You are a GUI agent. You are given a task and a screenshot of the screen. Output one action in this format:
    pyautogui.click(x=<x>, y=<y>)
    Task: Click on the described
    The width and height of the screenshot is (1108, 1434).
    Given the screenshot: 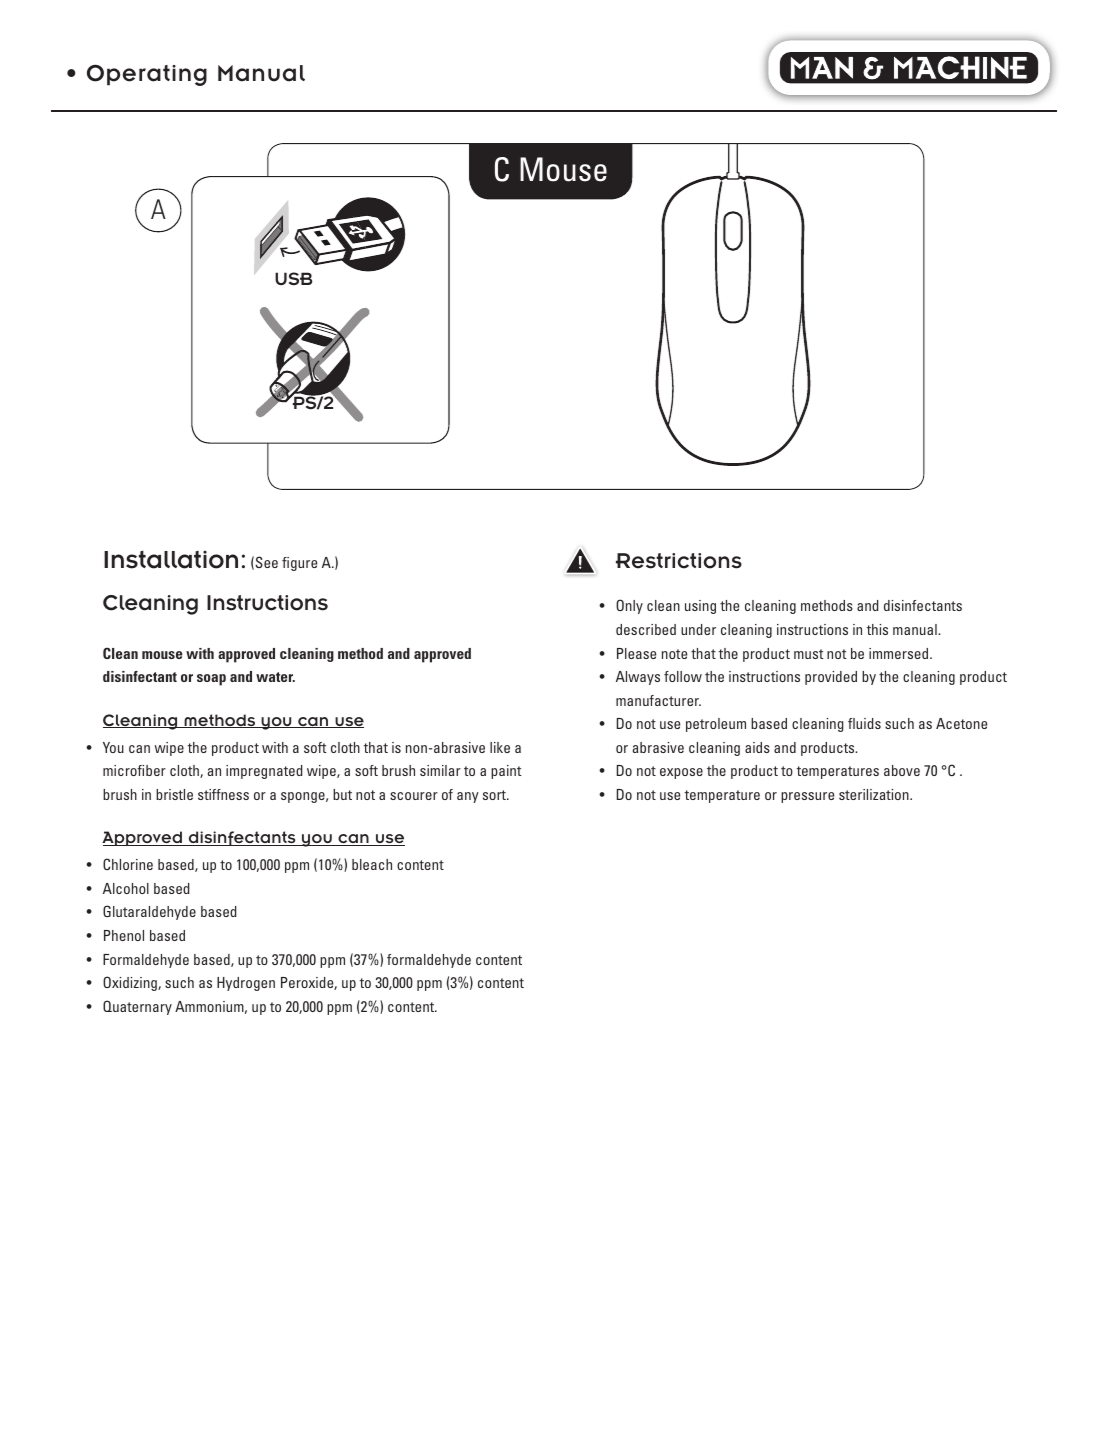 What is the action you would take?
    pyautogui.click(x=646, y=629)
